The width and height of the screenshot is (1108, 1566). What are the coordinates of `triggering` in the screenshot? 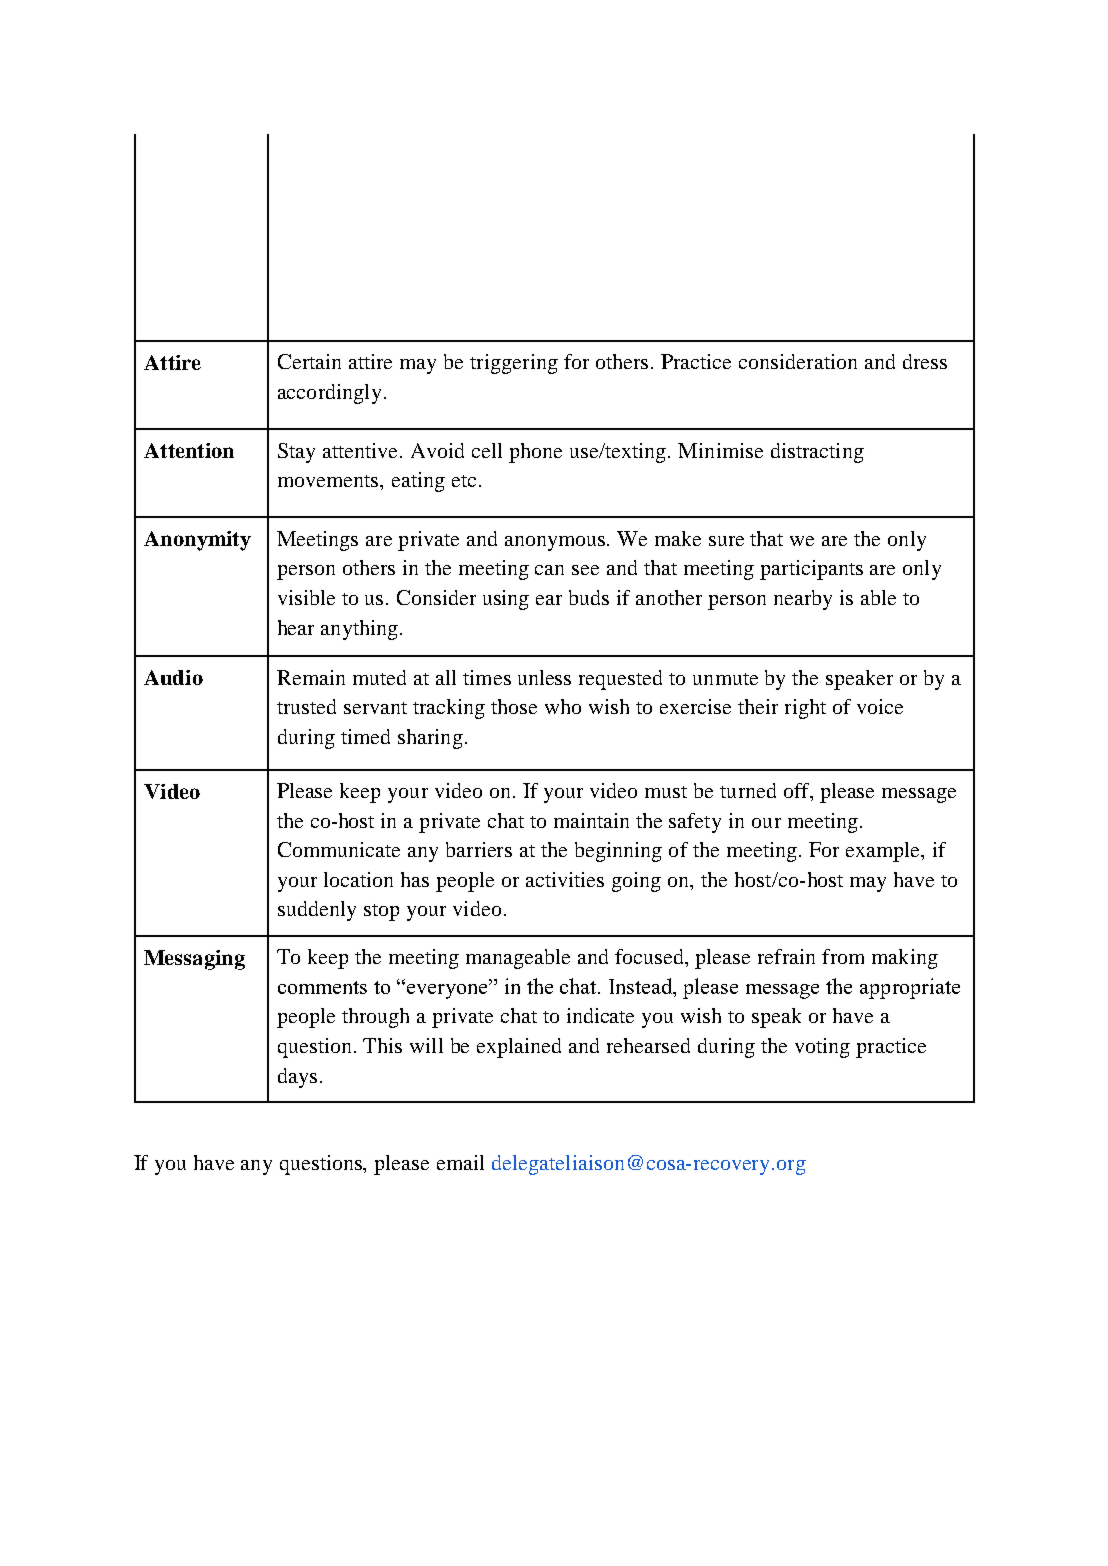 It's located at (514, 364).
